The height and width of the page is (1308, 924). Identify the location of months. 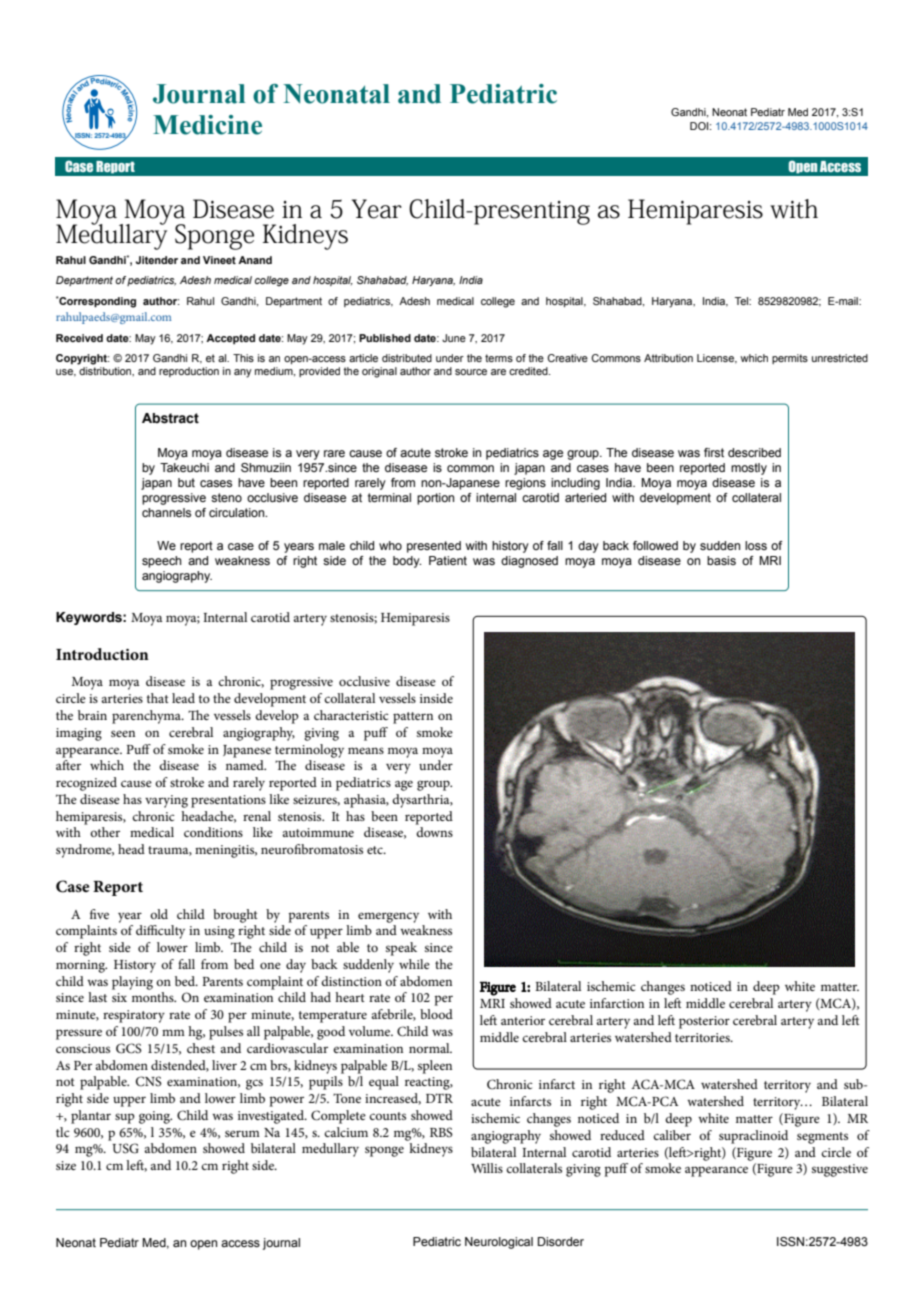
(154, 997).
